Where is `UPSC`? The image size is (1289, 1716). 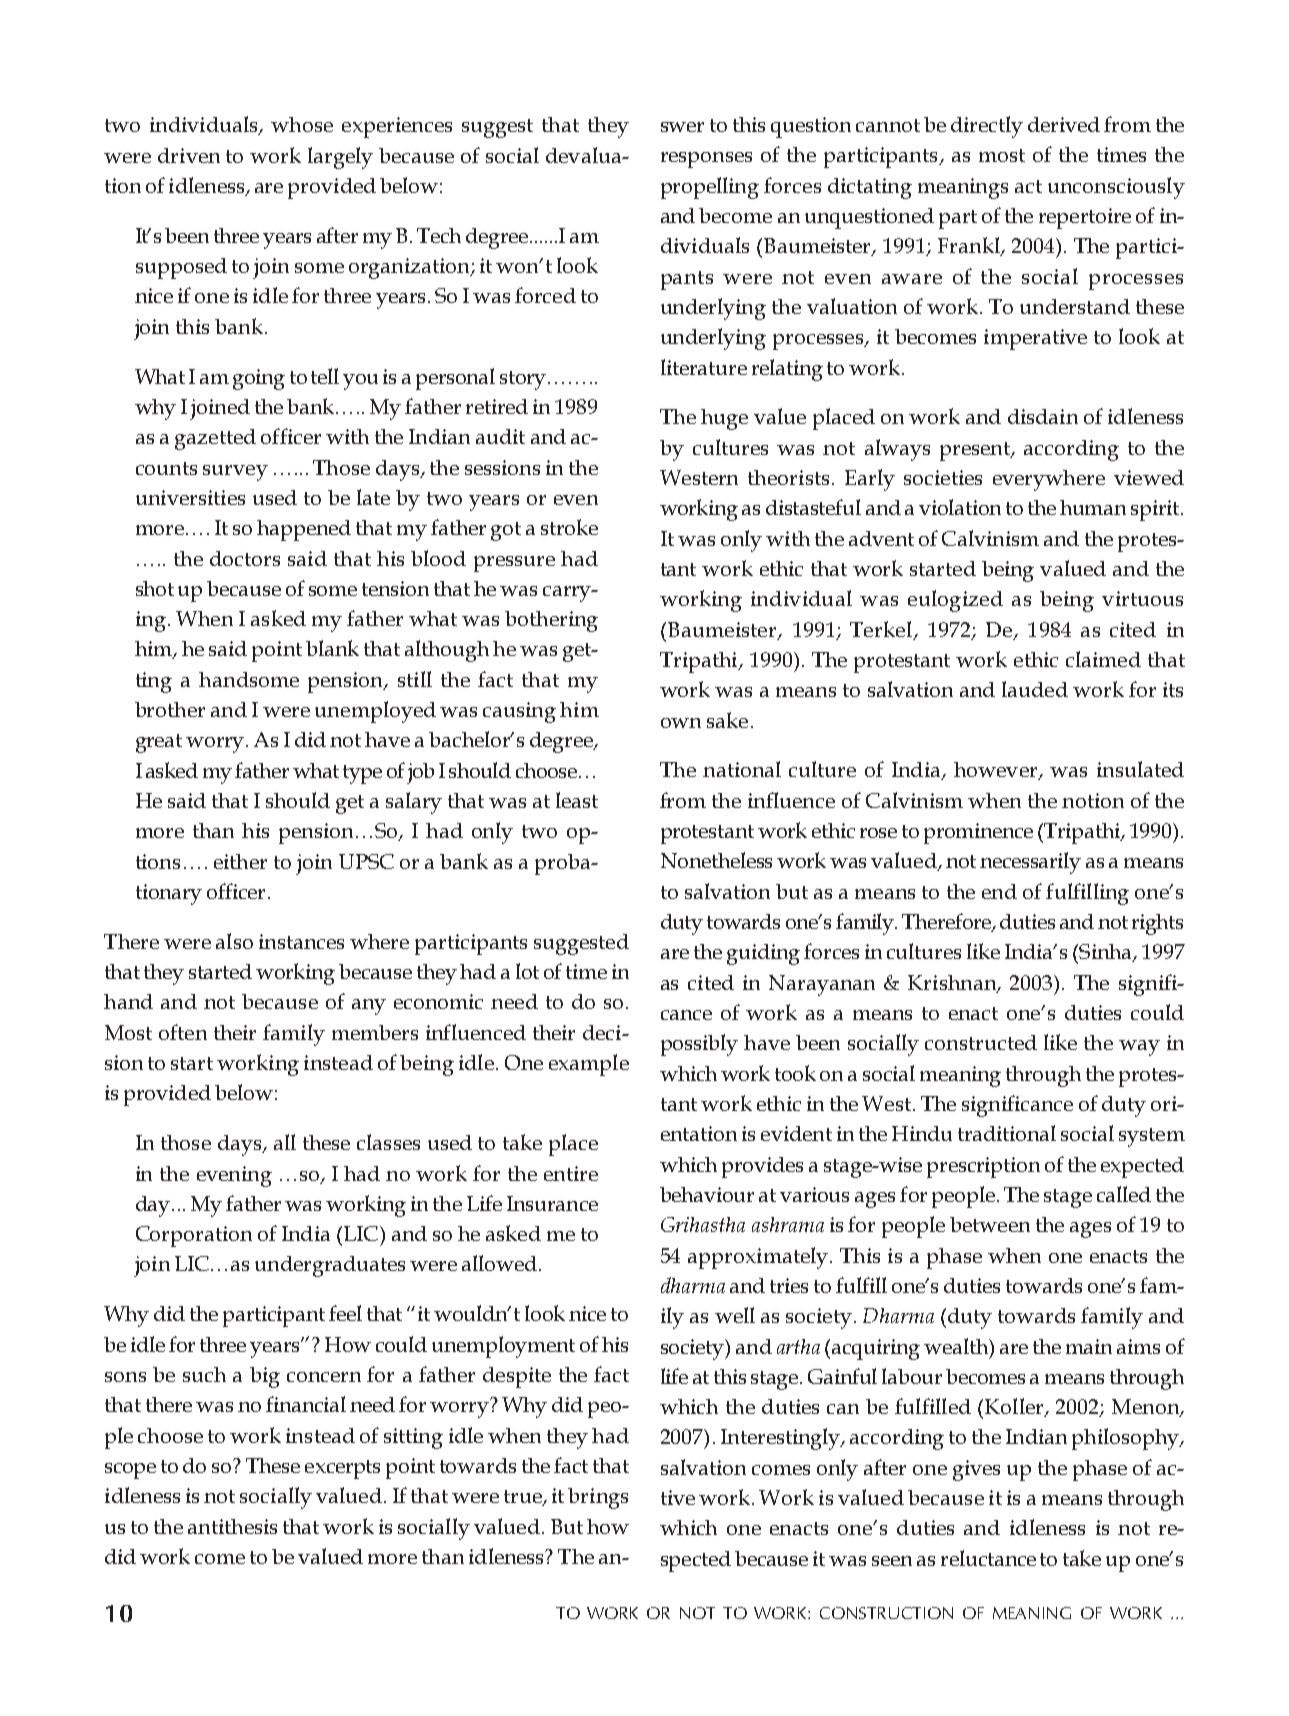 UPSC is located at coordinates (366, 861).
